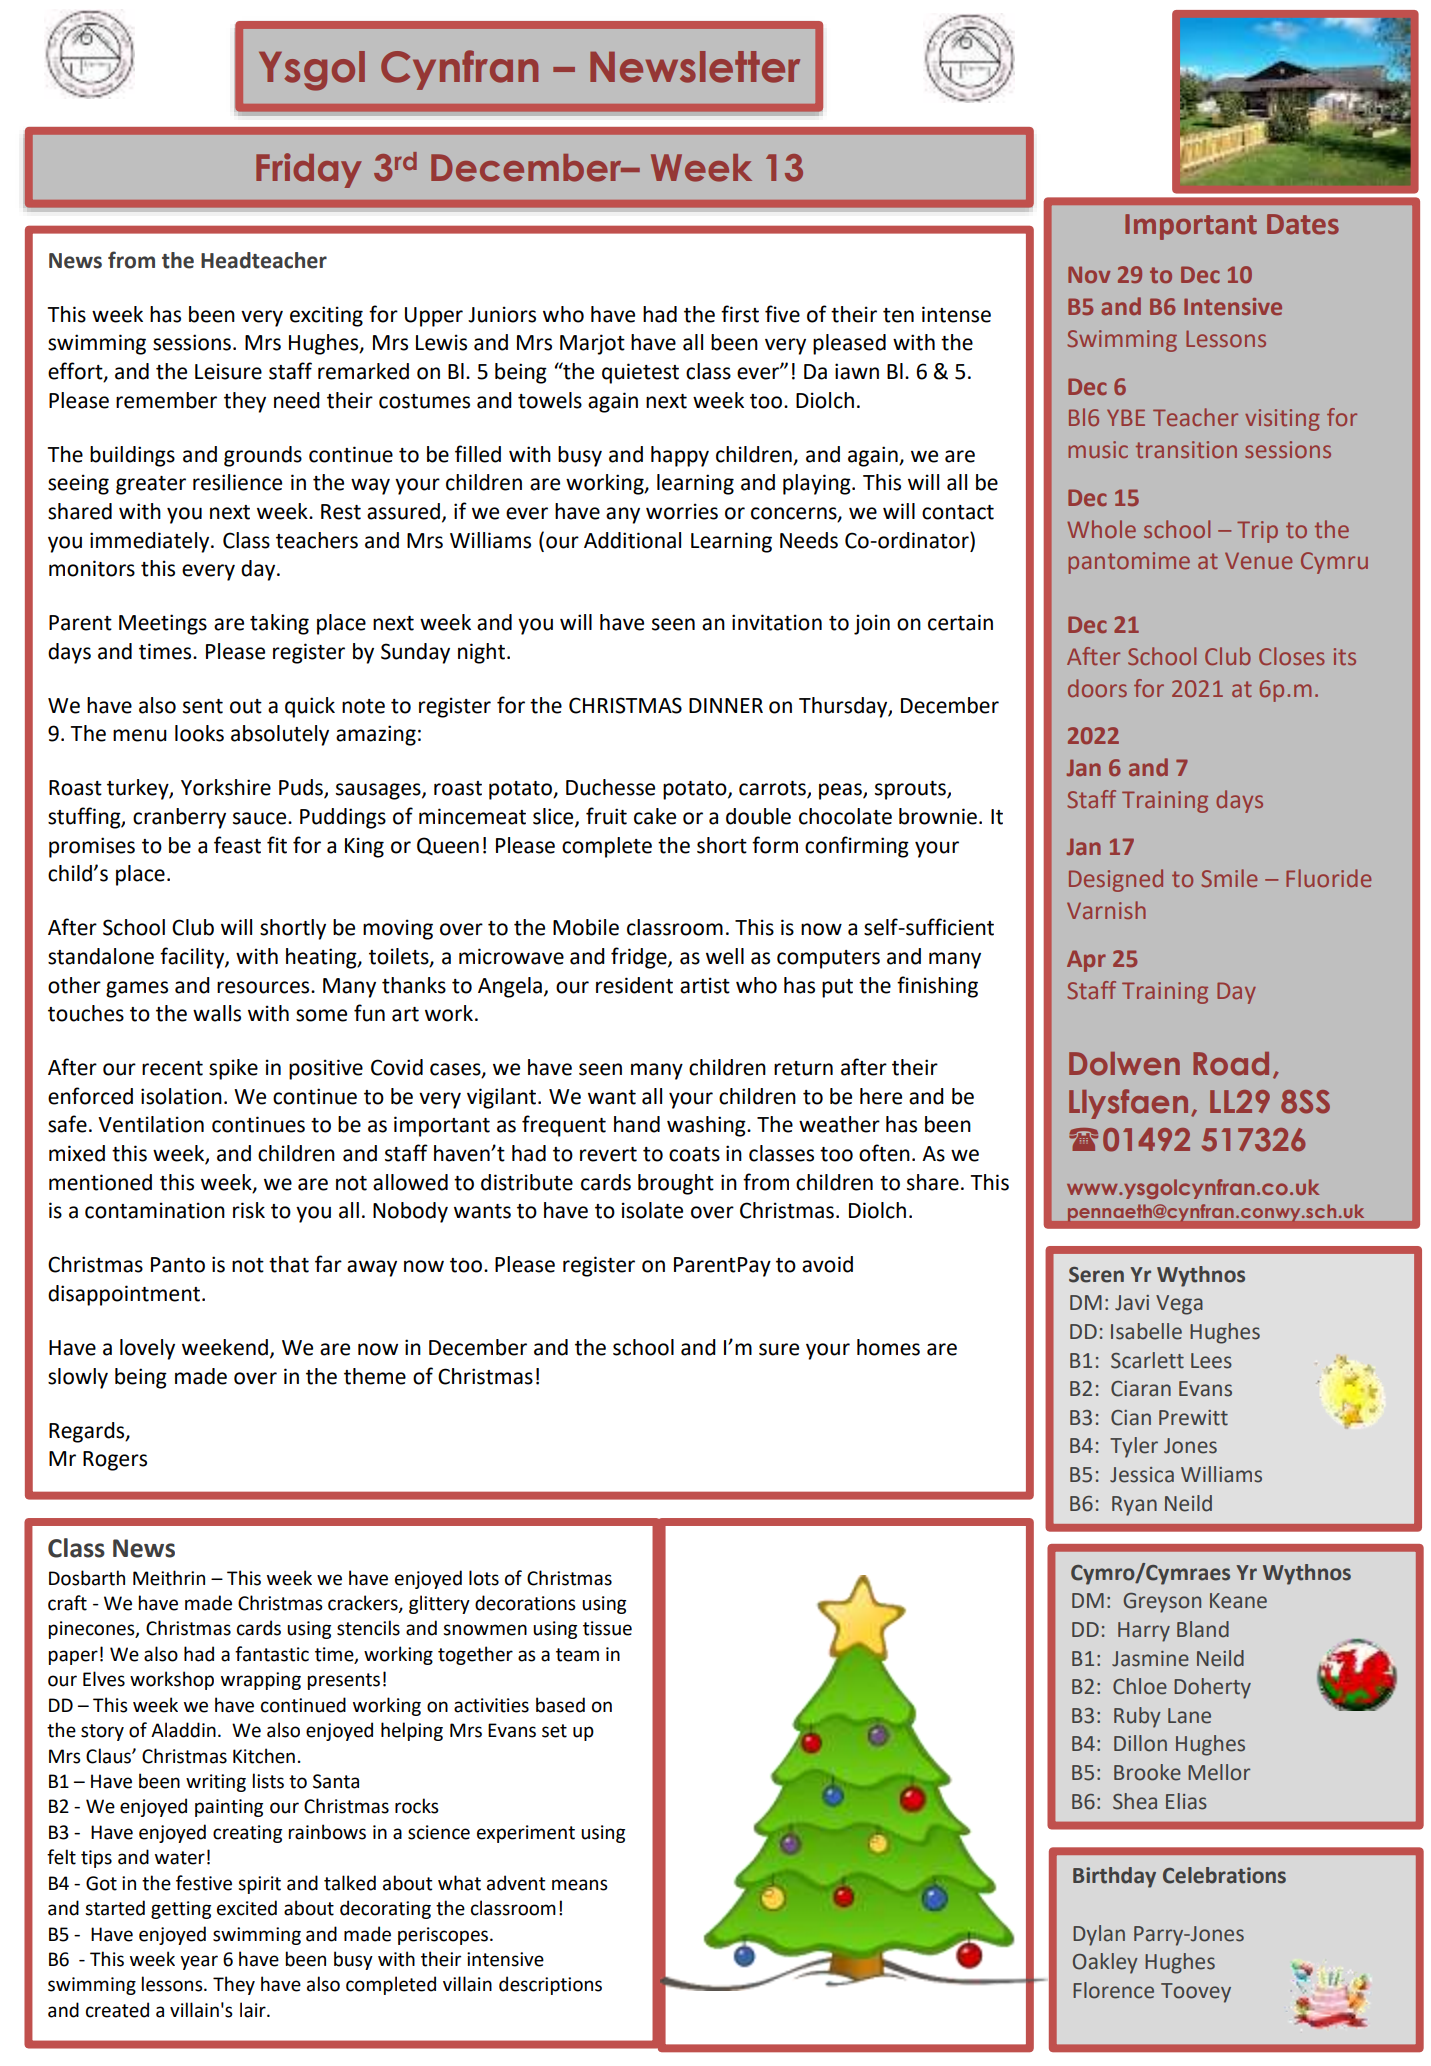  What do you see at coordinates (309, 170) in the image?
I see `Friday` at bounding box center [309, 170].
